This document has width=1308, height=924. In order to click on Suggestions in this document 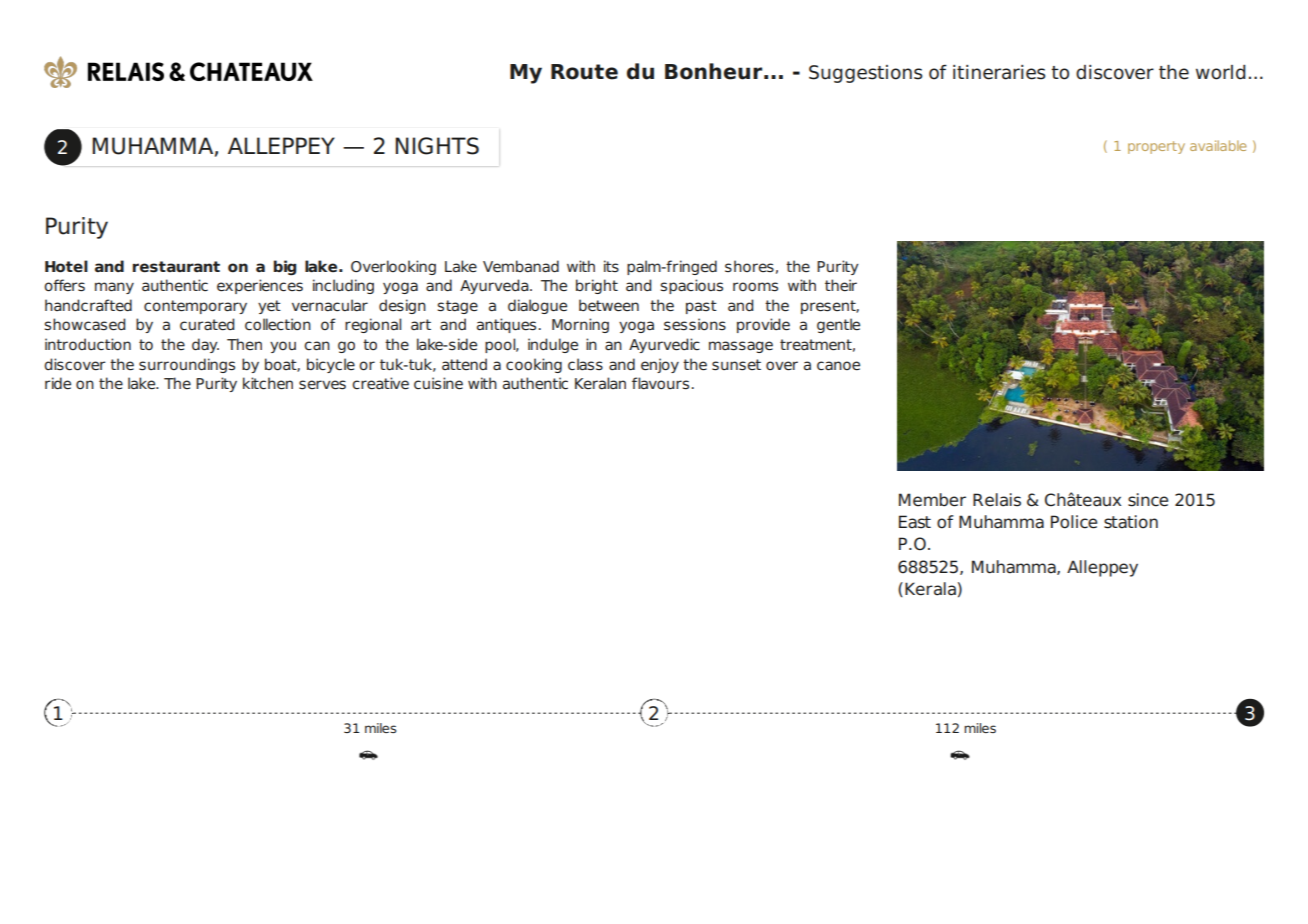, I will do `click(866, 74)`.
